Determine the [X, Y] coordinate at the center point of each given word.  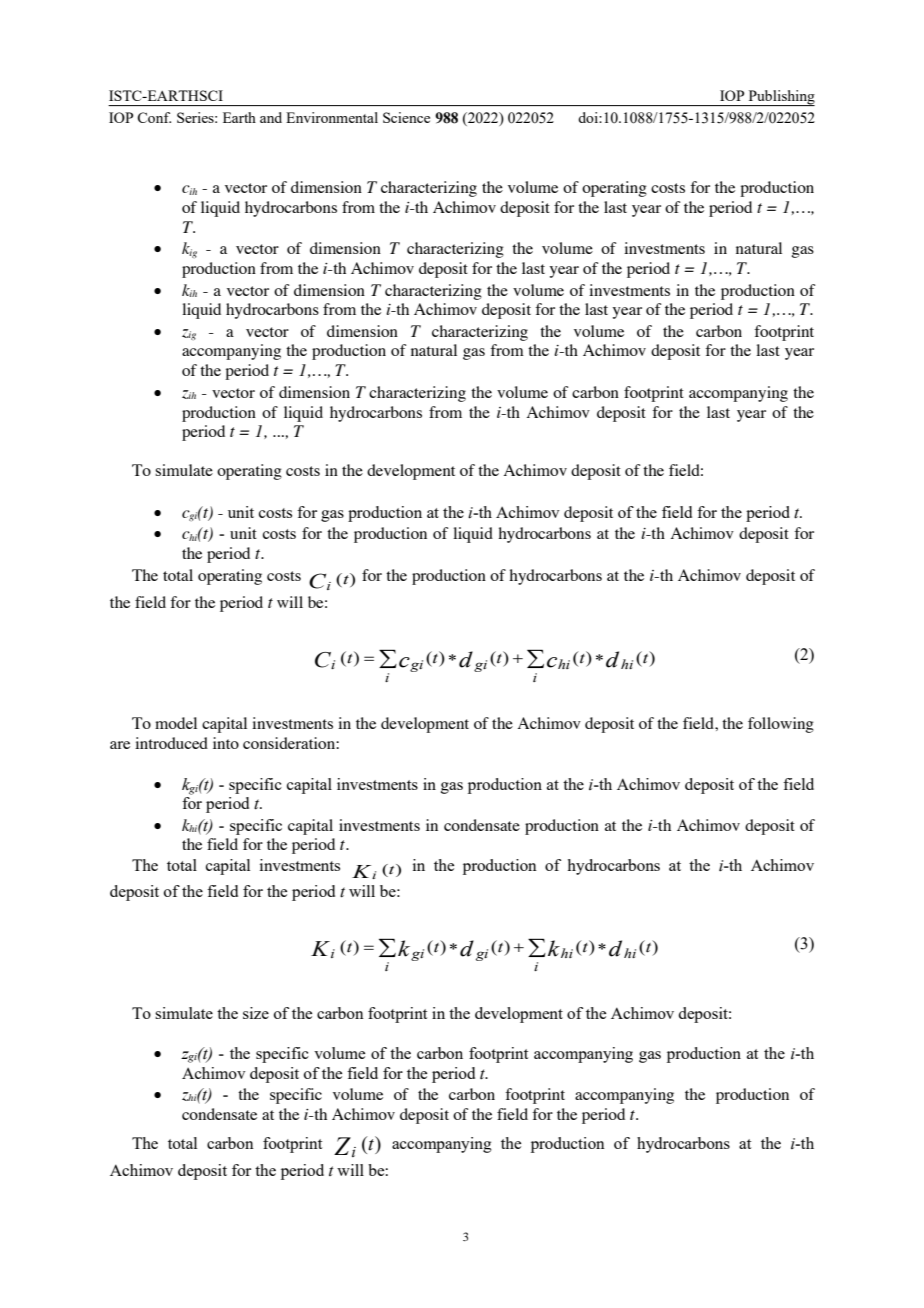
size [256, 1013]
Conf [154, 117]
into [226, 743]
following [781, 725]
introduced [171, 743]
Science [406, 117]
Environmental [332, 117]
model [176, 723]
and [271, 117]
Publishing [780, 98]
